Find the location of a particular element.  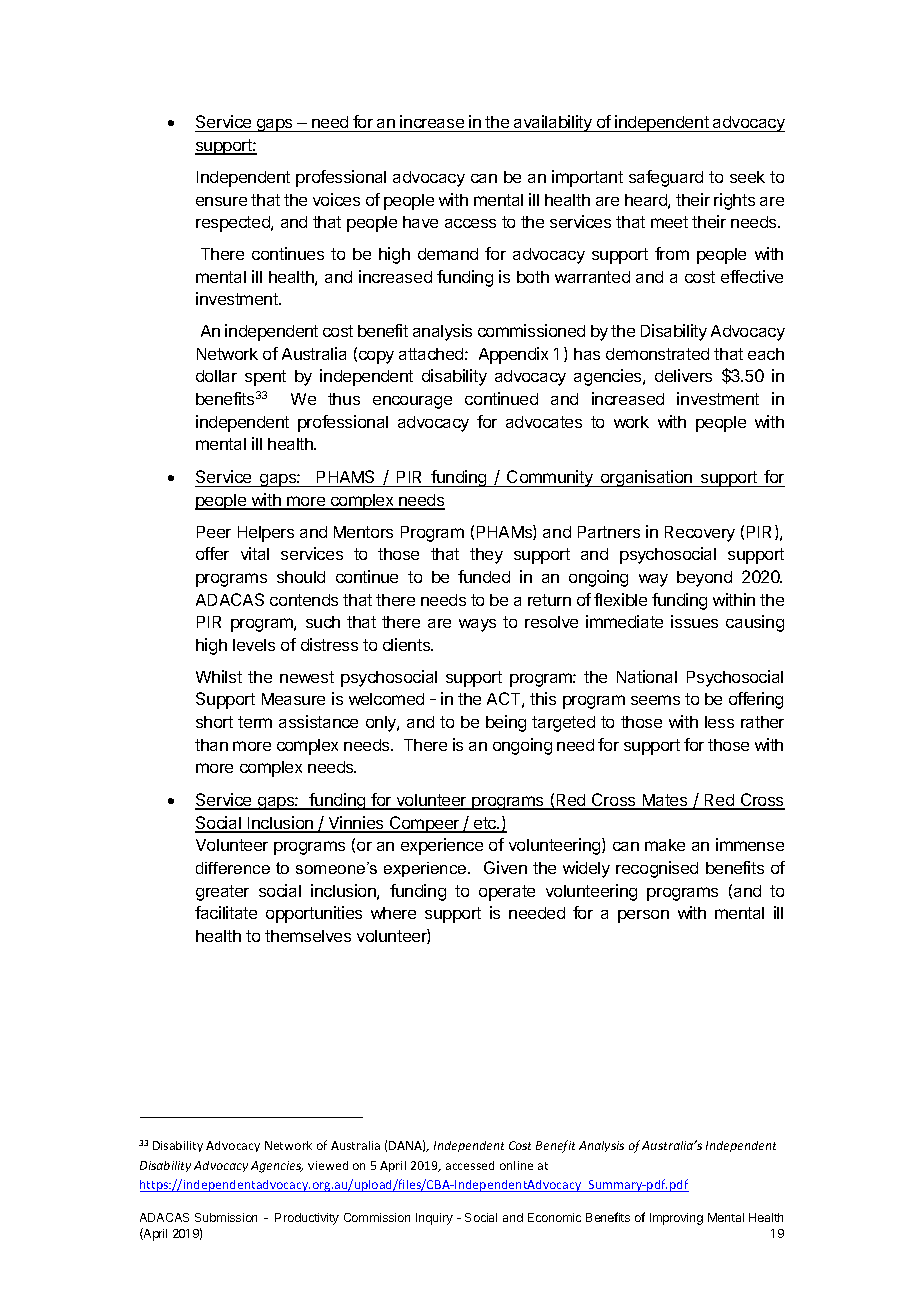

ensure is located at coordinates (221, 201).
